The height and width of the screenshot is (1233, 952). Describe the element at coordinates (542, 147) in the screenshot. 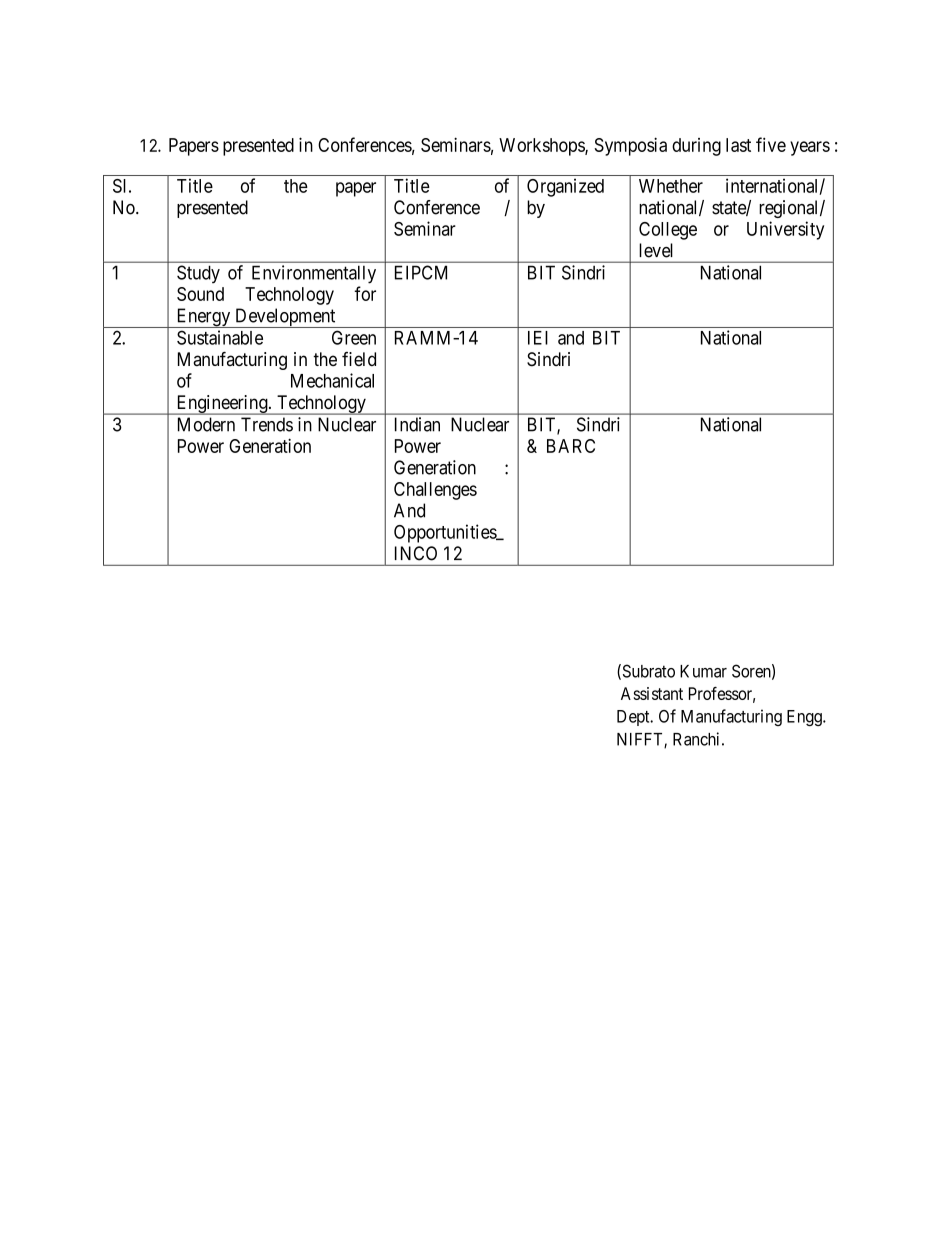

I see `Workshops` at that location.
